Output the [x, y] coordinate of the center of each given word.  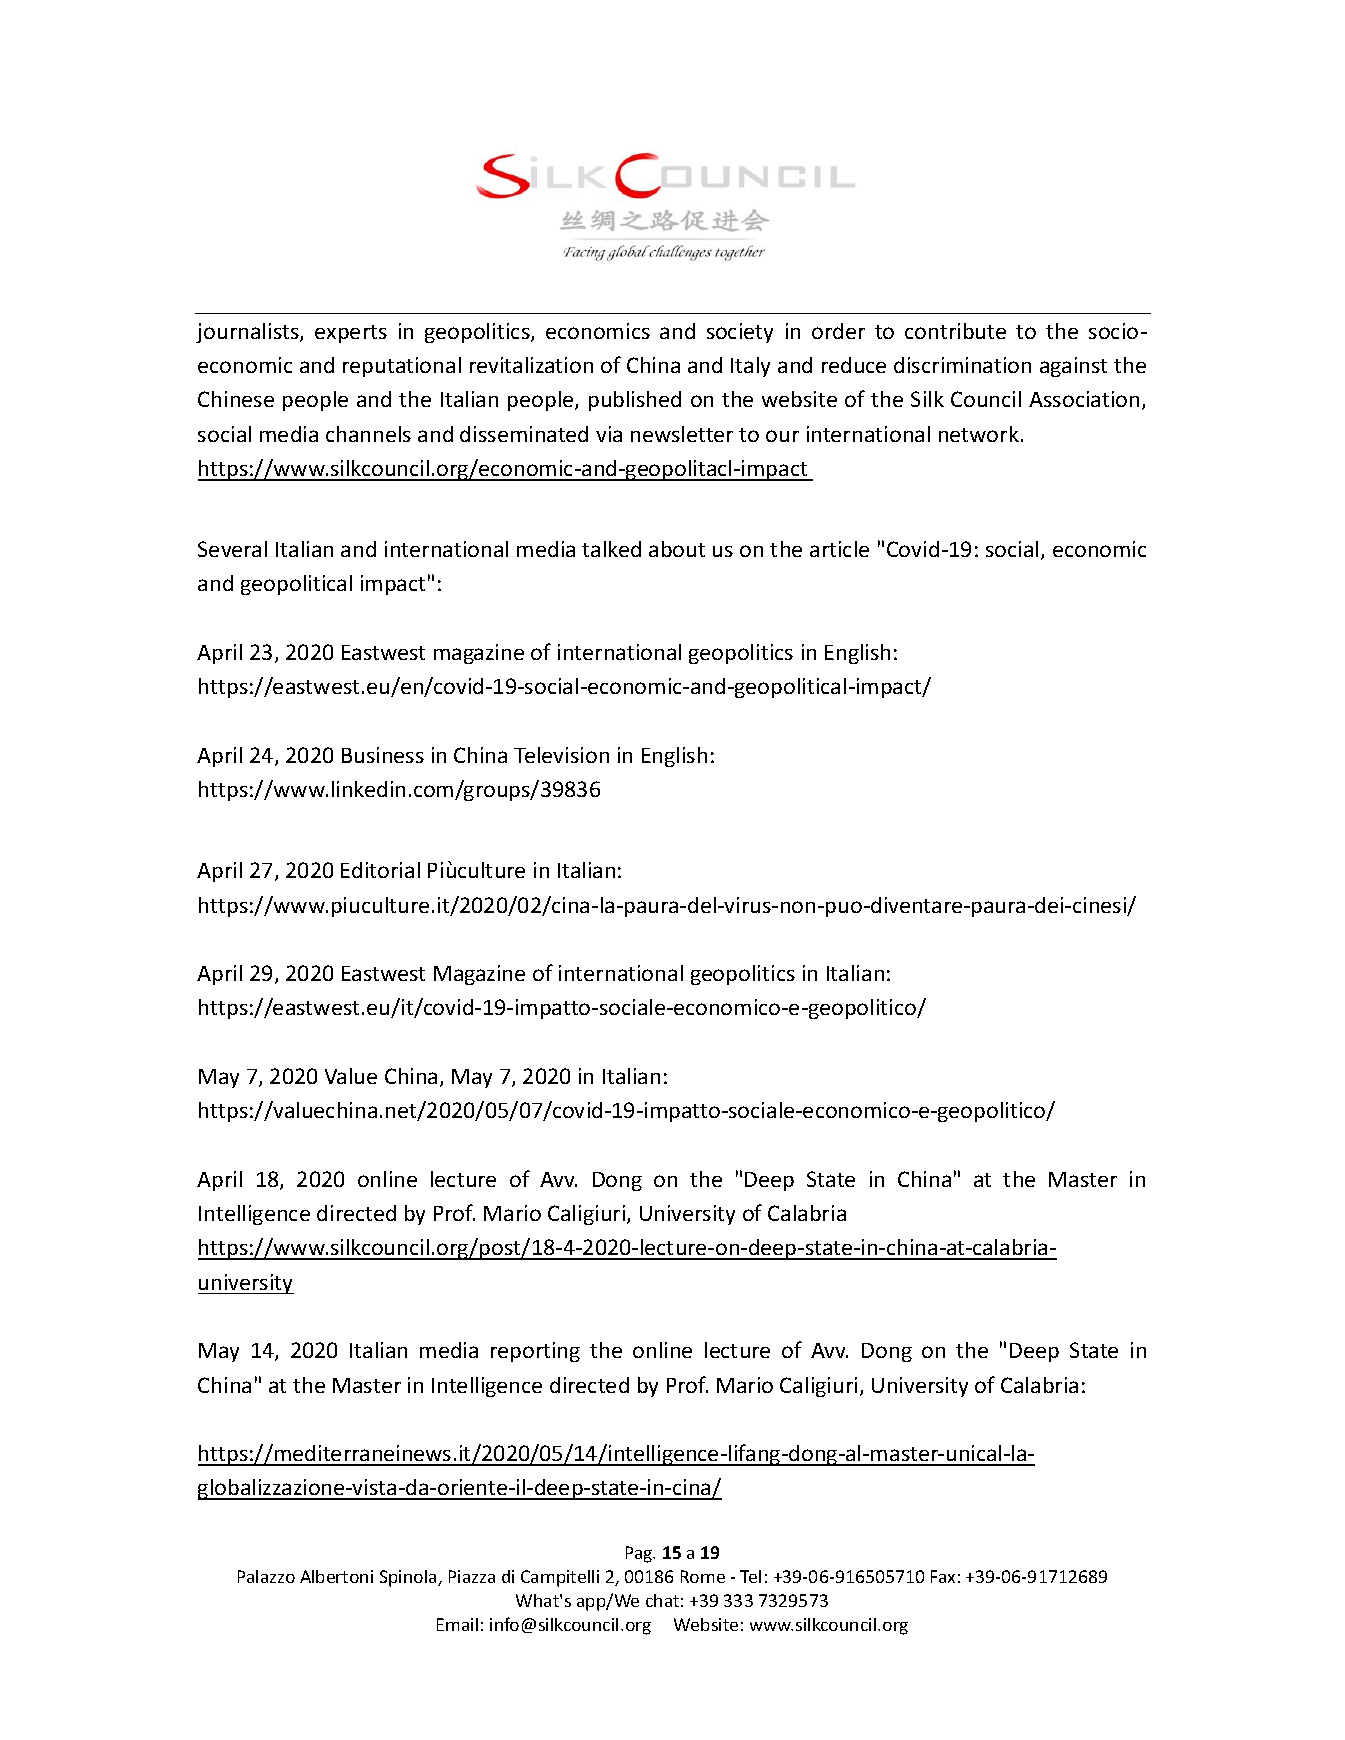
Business [383, 755]
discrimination [962, 365]
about [677, 549]
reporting [535, 1352]
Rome [703, 1576]
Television [561, 755]
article [839, 549]
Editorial [380, 870]
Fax [943, 1576]
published [635, 401]
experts [351, 334]
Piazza [472, 1576]
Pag [640, 1554]
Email [457, 1624]
